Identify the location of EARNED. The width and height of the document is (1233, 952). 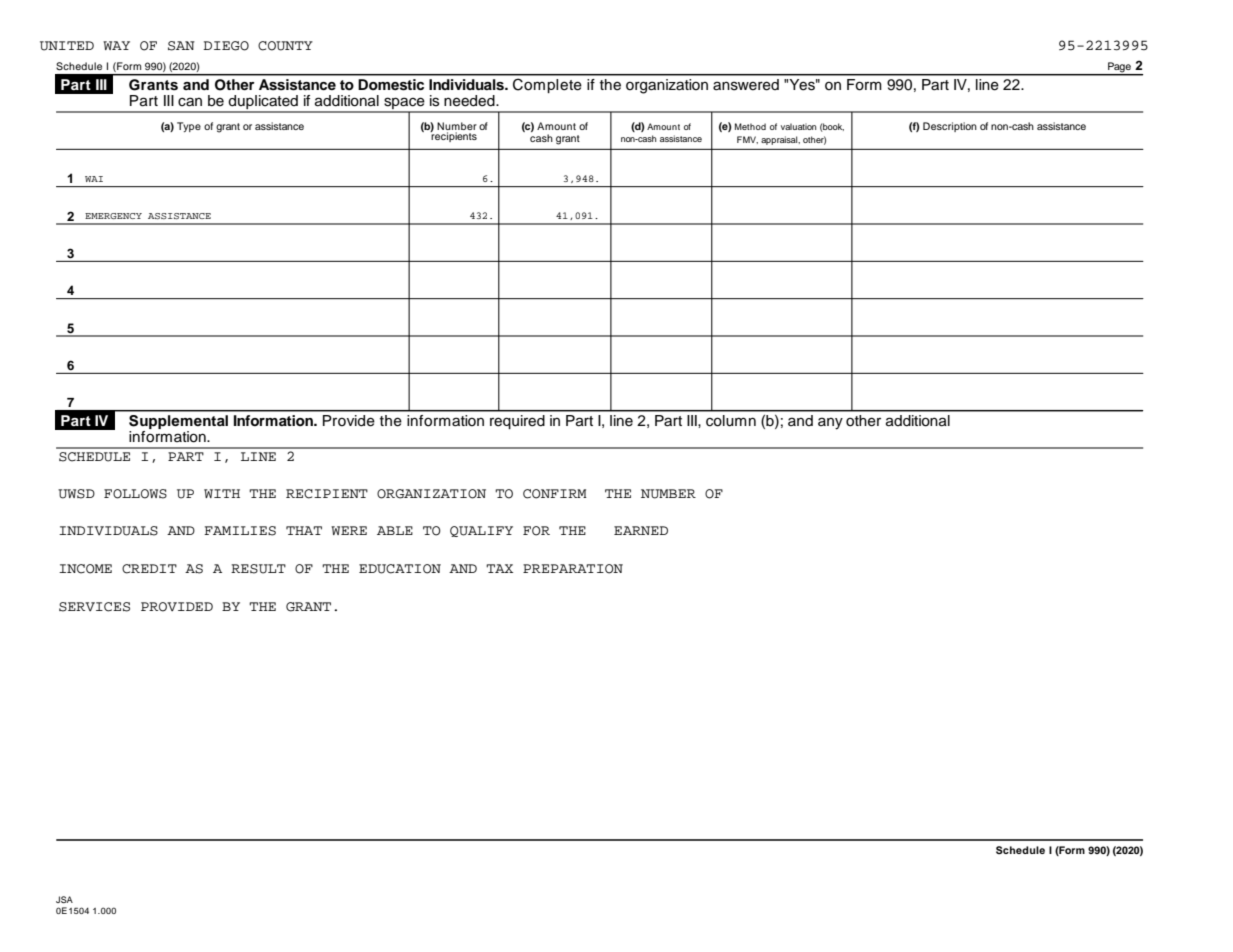
(641, 530).
